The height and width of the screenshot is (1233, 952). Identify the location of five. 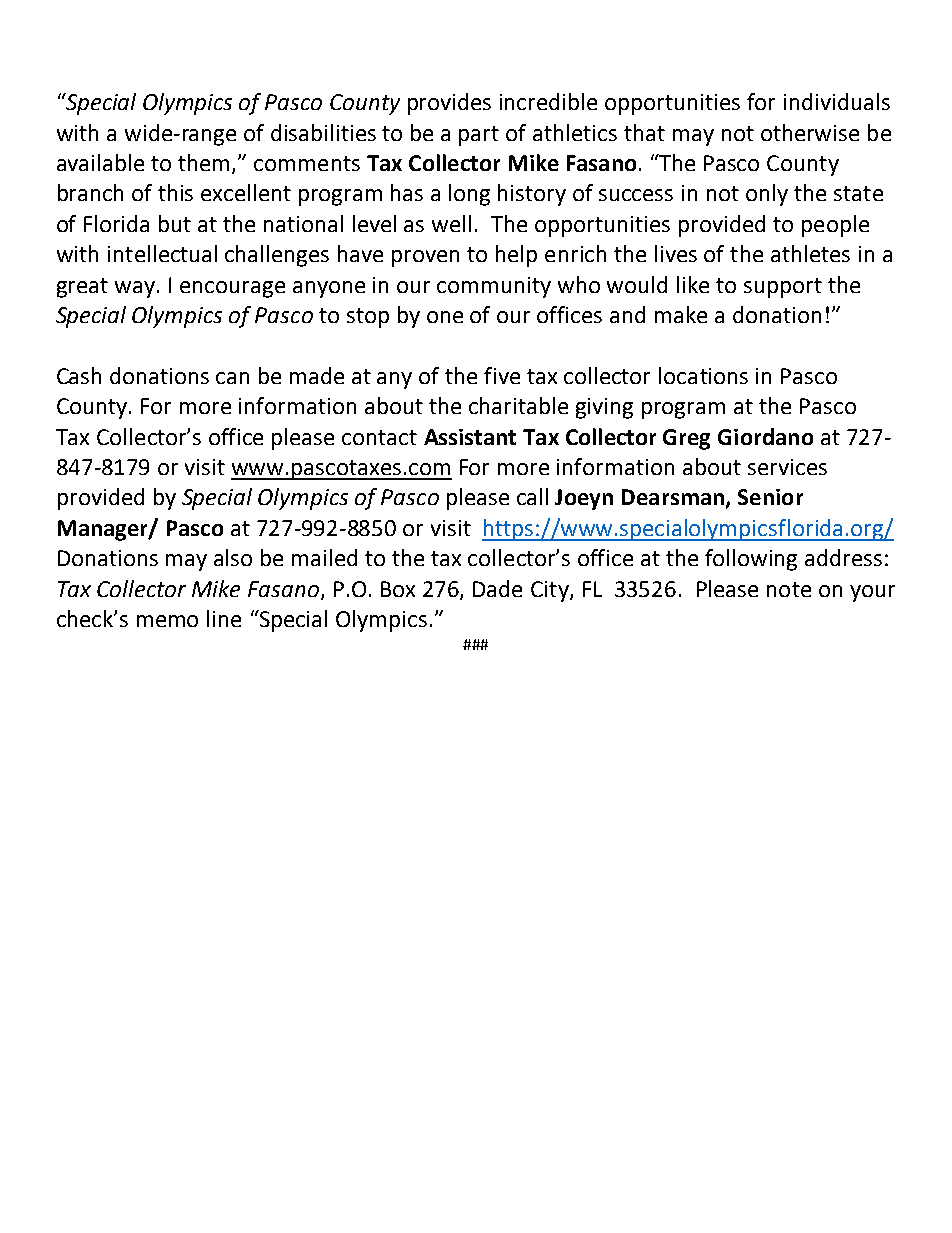
(502, 375).
